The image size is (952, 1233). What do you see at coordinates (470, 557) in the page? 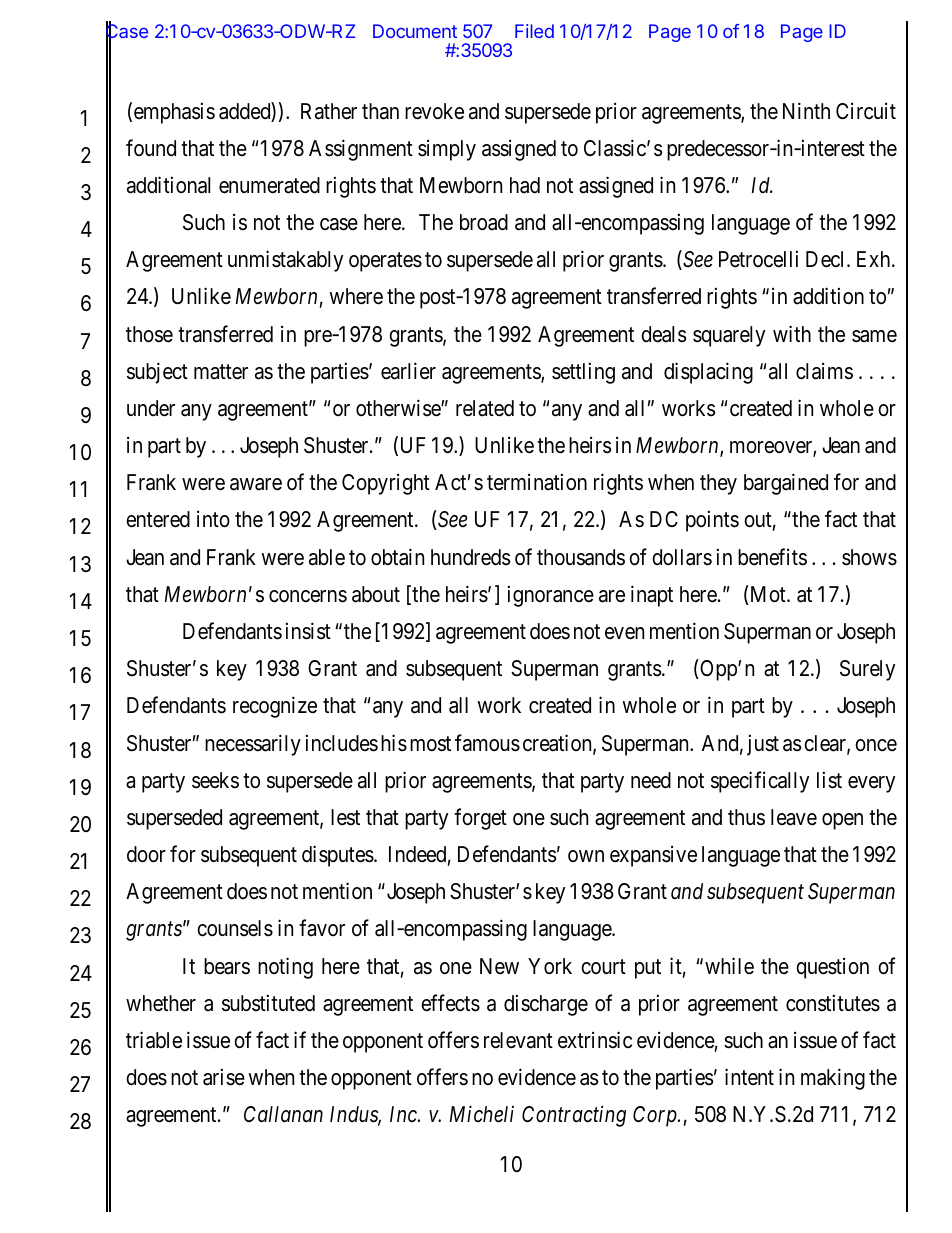
I see `hundreds` at bounding box center [470, 557].
